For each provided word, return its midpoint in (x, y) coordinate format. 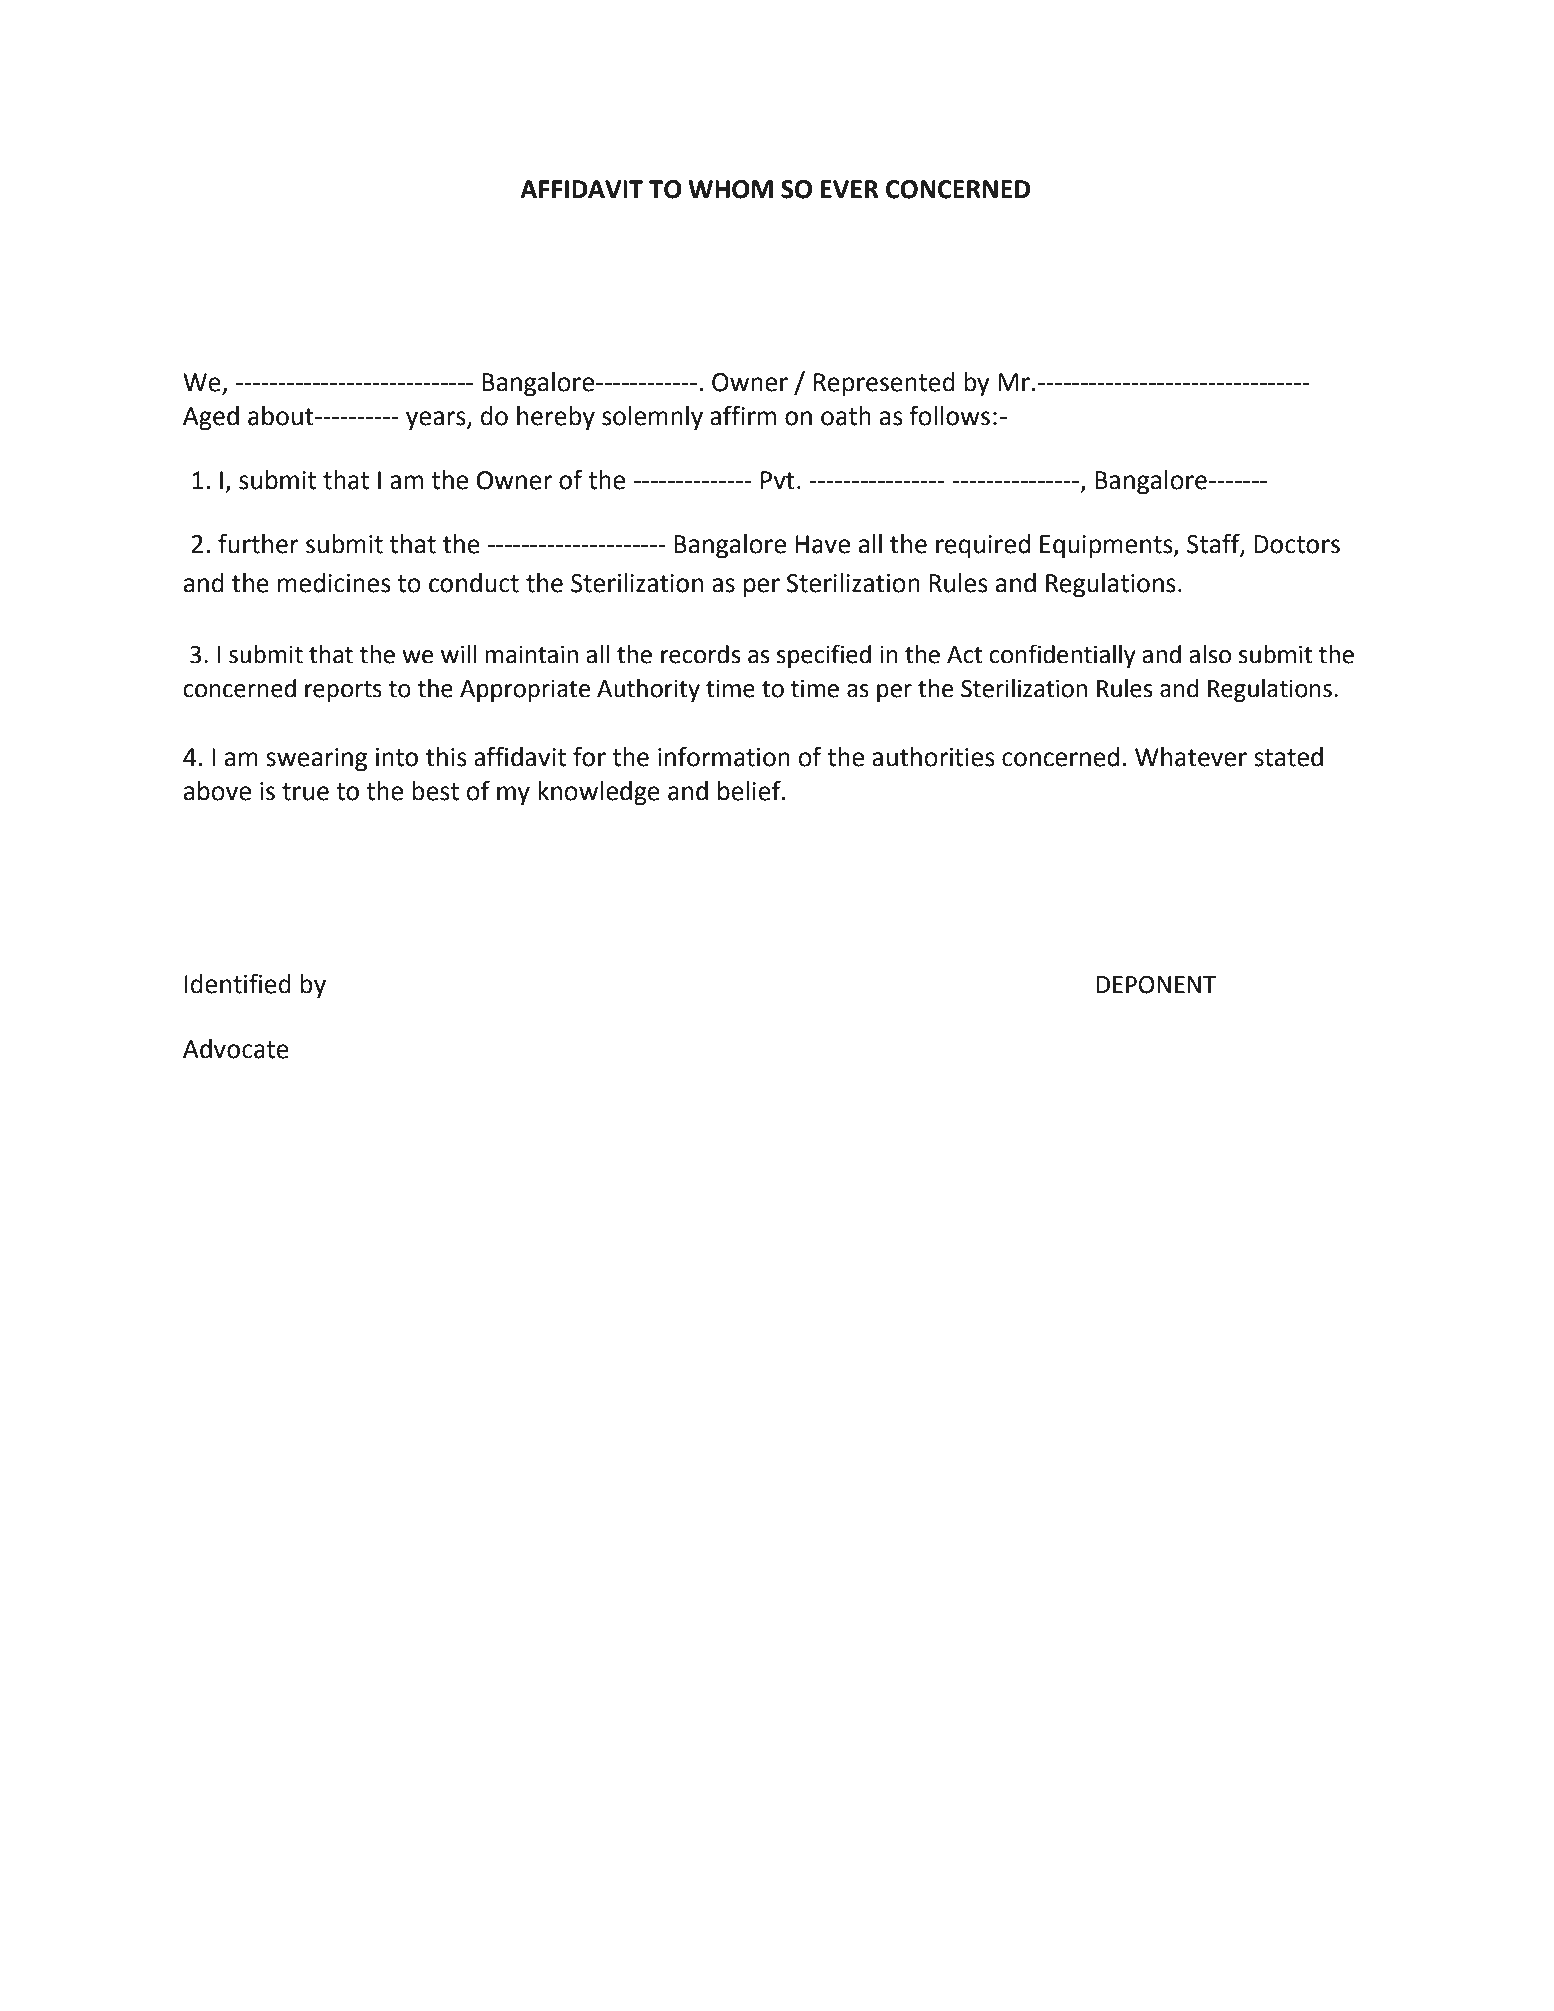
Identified (238, 983)
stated (1288, 757)
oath (846, 416)
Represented (884, 384)
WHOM (730, 189)
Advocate (236, 1049)
